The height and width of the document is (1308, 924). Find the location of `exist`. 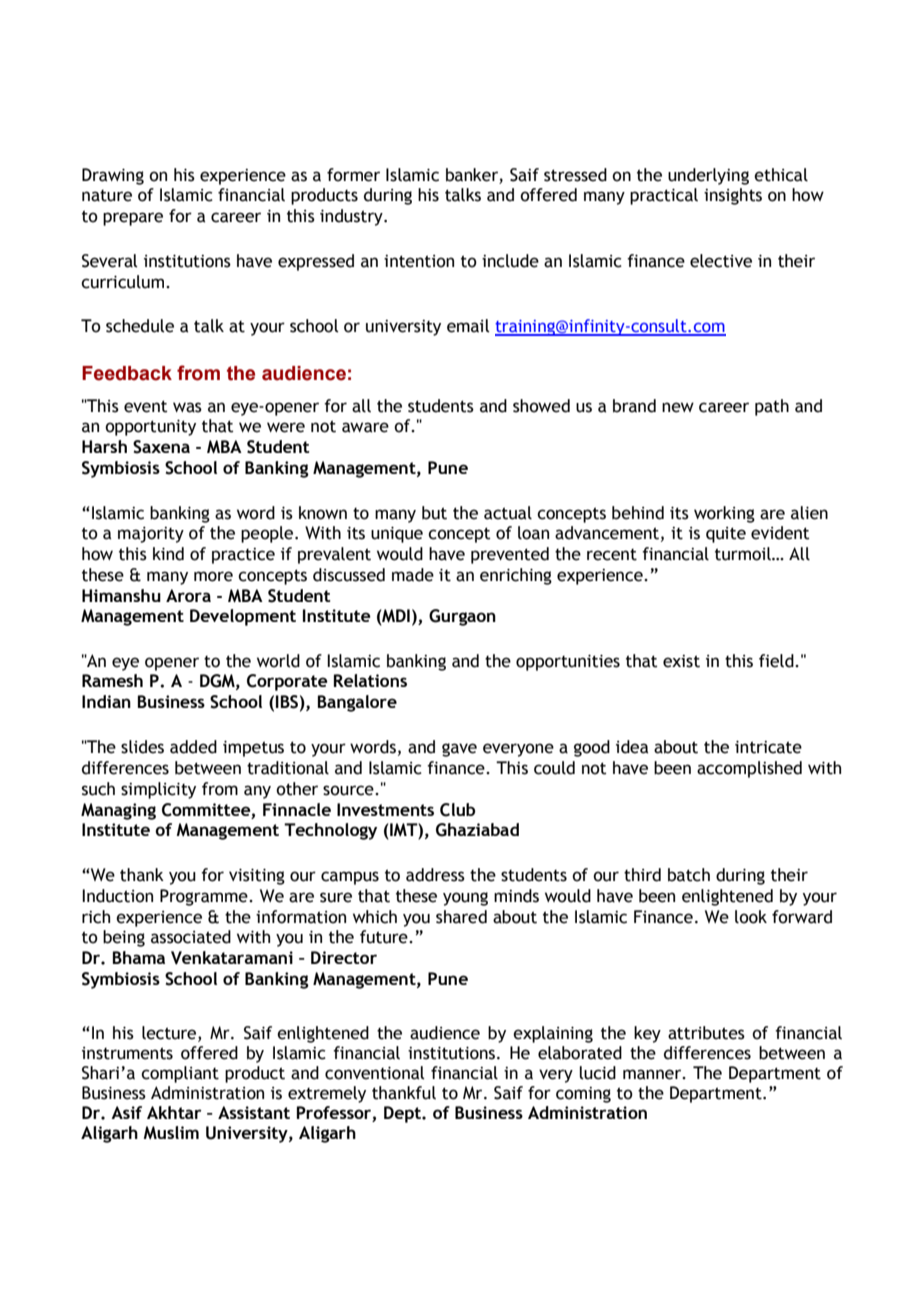

exist is located at coordinates (681, 661).
